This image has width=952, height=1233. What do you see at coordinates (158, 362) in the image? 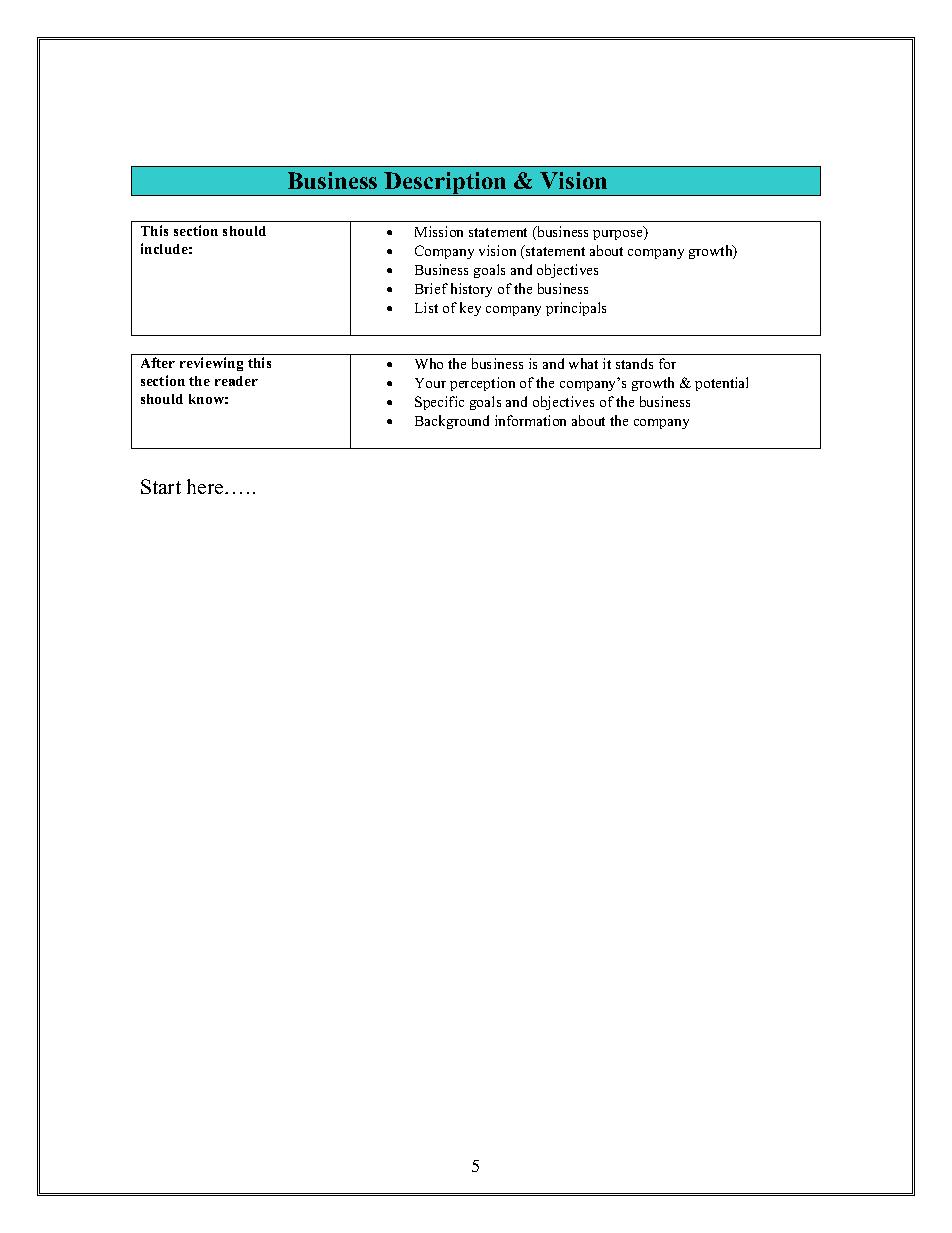
I see `After` at bounding box center [158, 362].
